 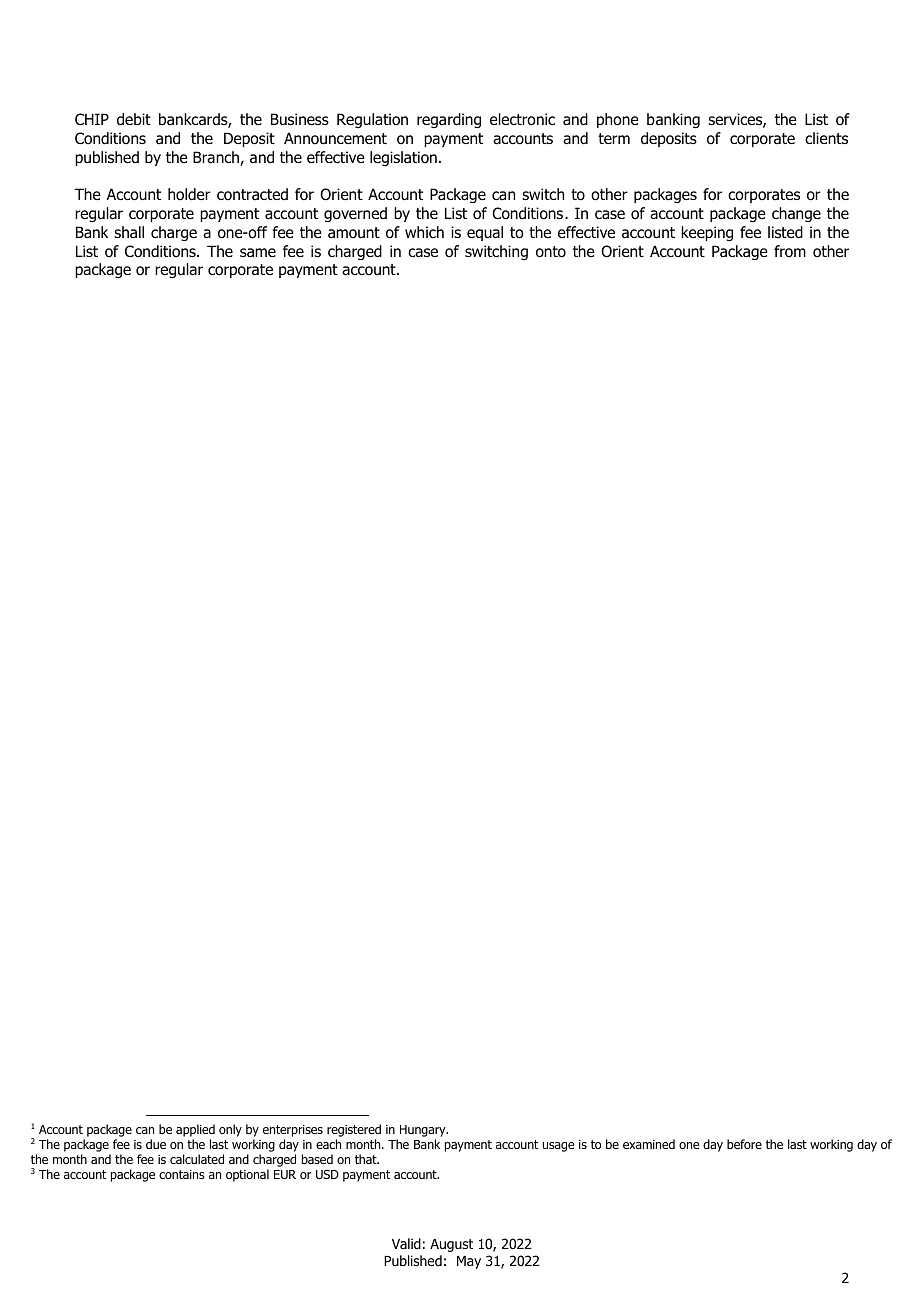 What do you see at coordinates (424, 1131) in the screenshot?
I see `Hungary` at bounding box center [424, 1131].
